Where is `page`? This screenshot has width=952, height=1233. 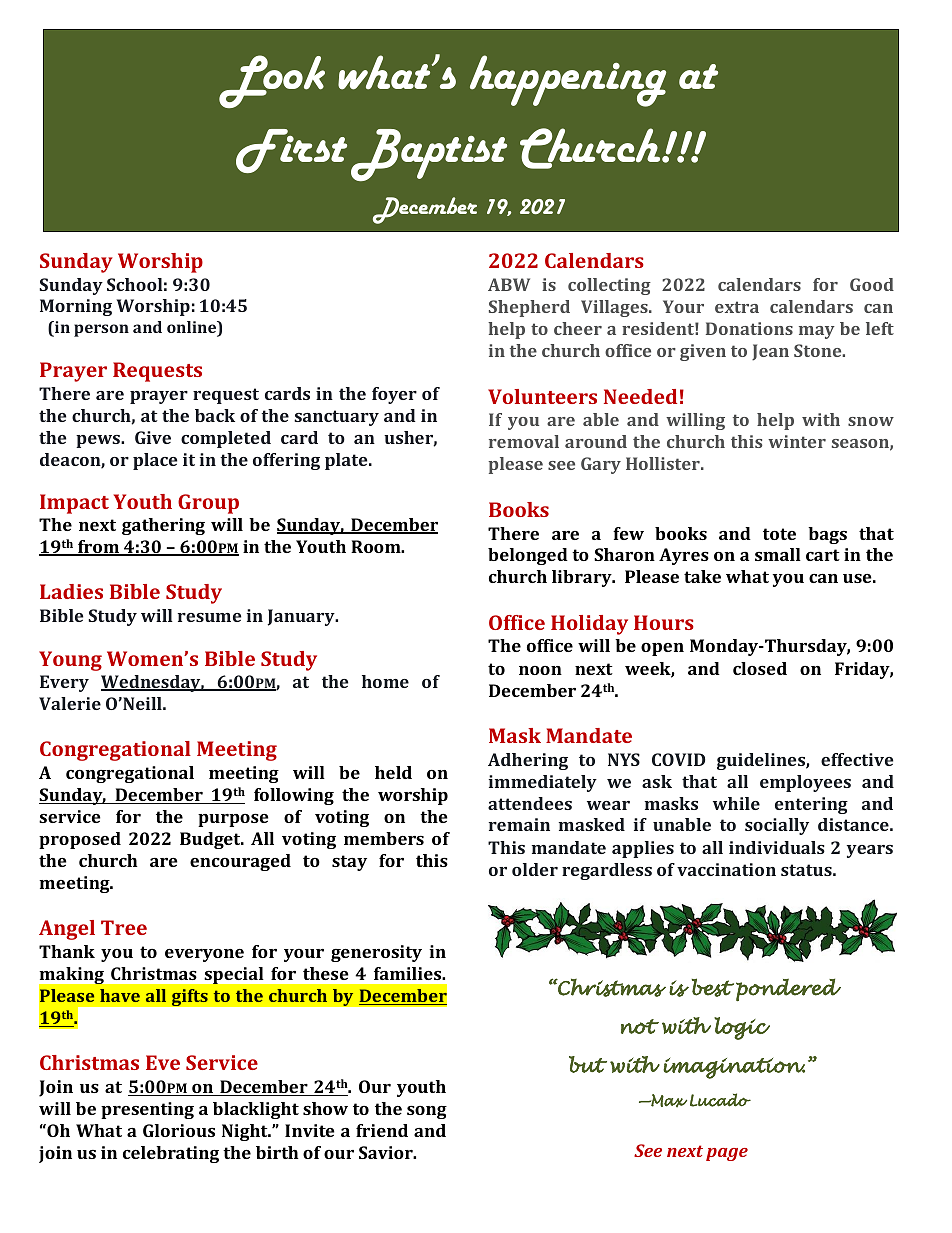 page is located at coordinates (727, 1154).
